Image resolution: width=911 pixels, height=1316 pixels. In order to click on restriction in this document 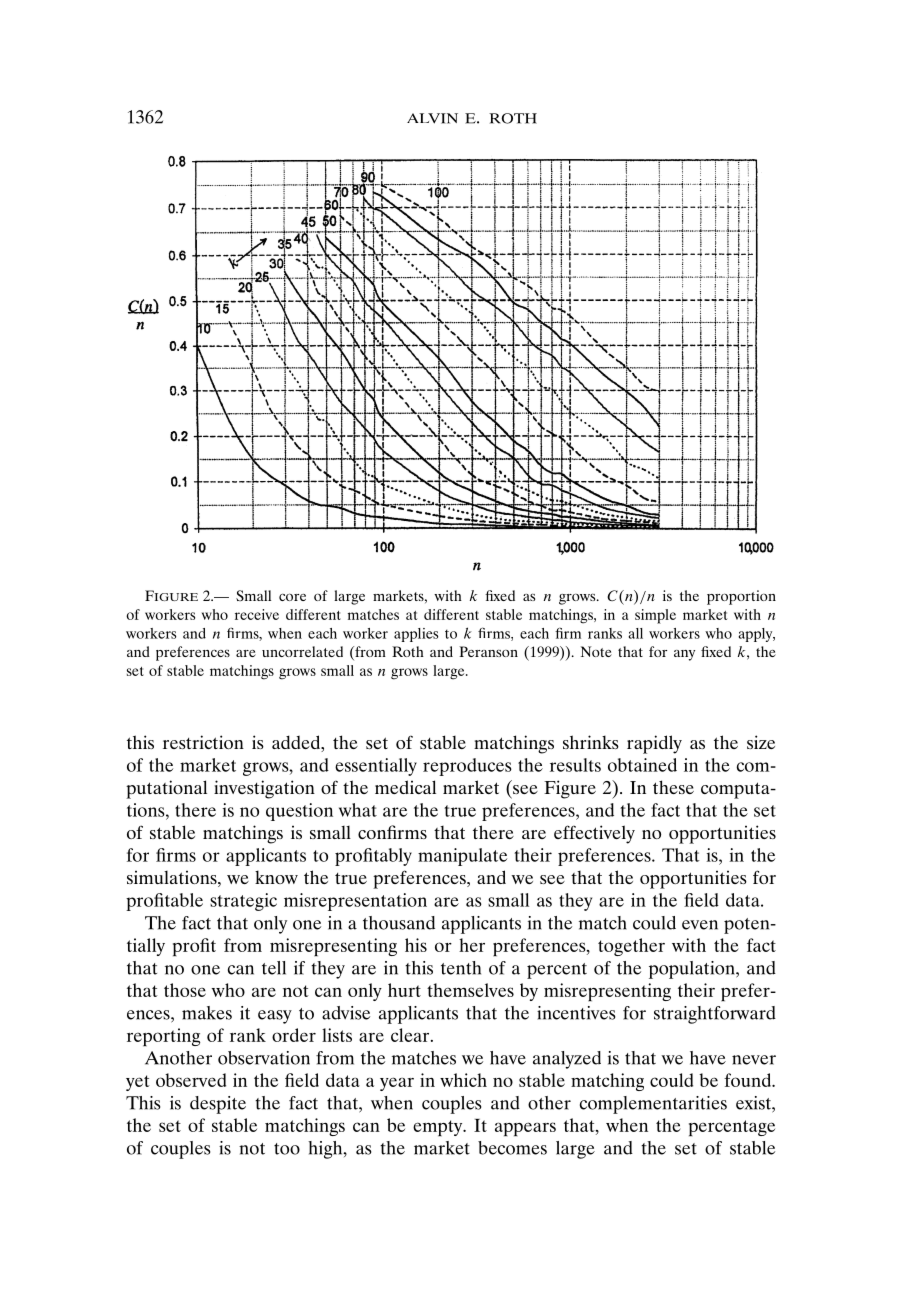, I will do `click(203, 742)`.
